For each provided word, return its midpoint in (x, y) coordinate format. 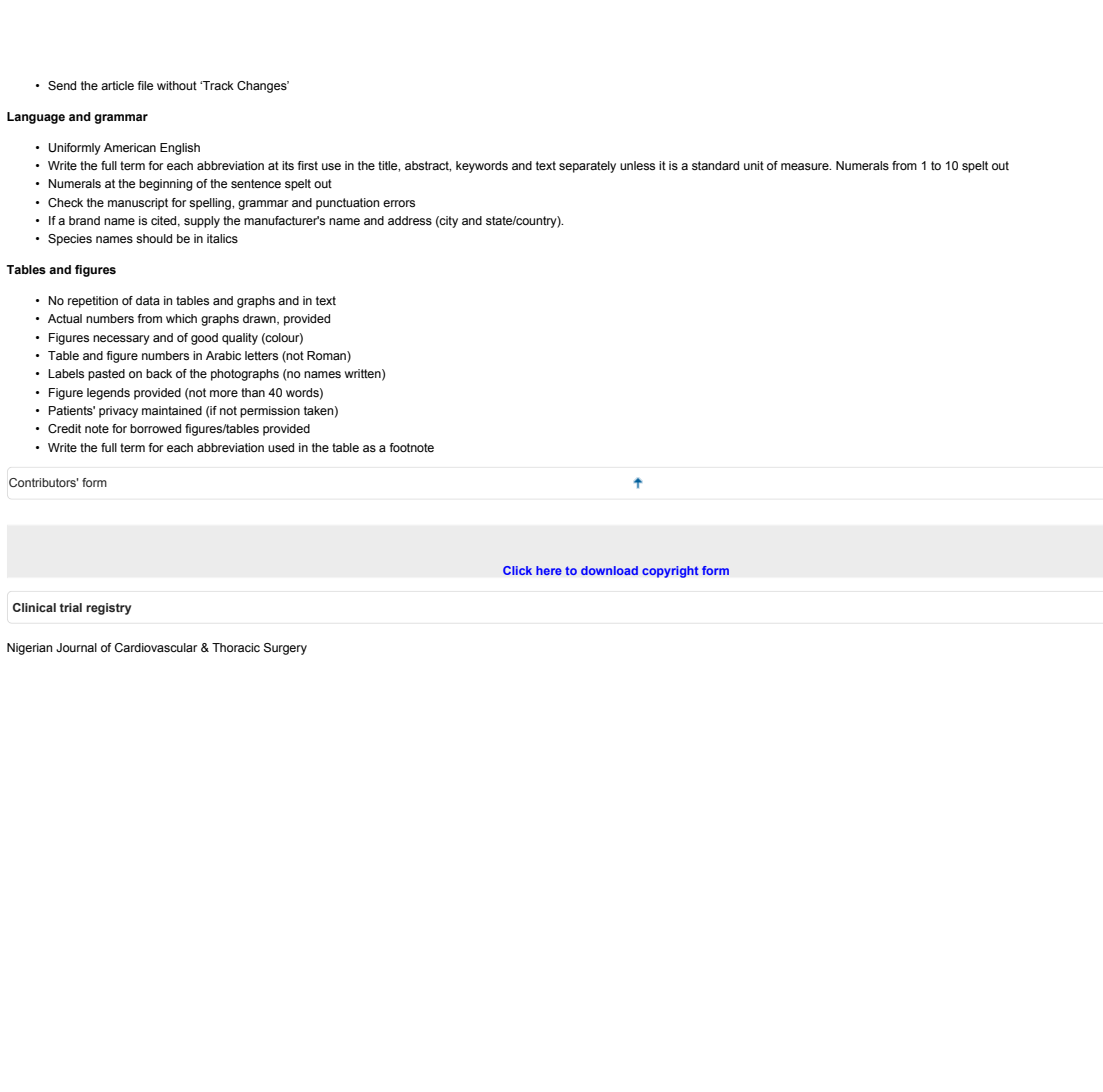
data (148, 300)
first (308, 165)
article (117, 85)
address (410, 220)
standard (715, 165)
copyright (670, 572)
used (281, 447)
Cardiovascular (156, 647)
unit (754, 165)
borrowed (155, 428)
